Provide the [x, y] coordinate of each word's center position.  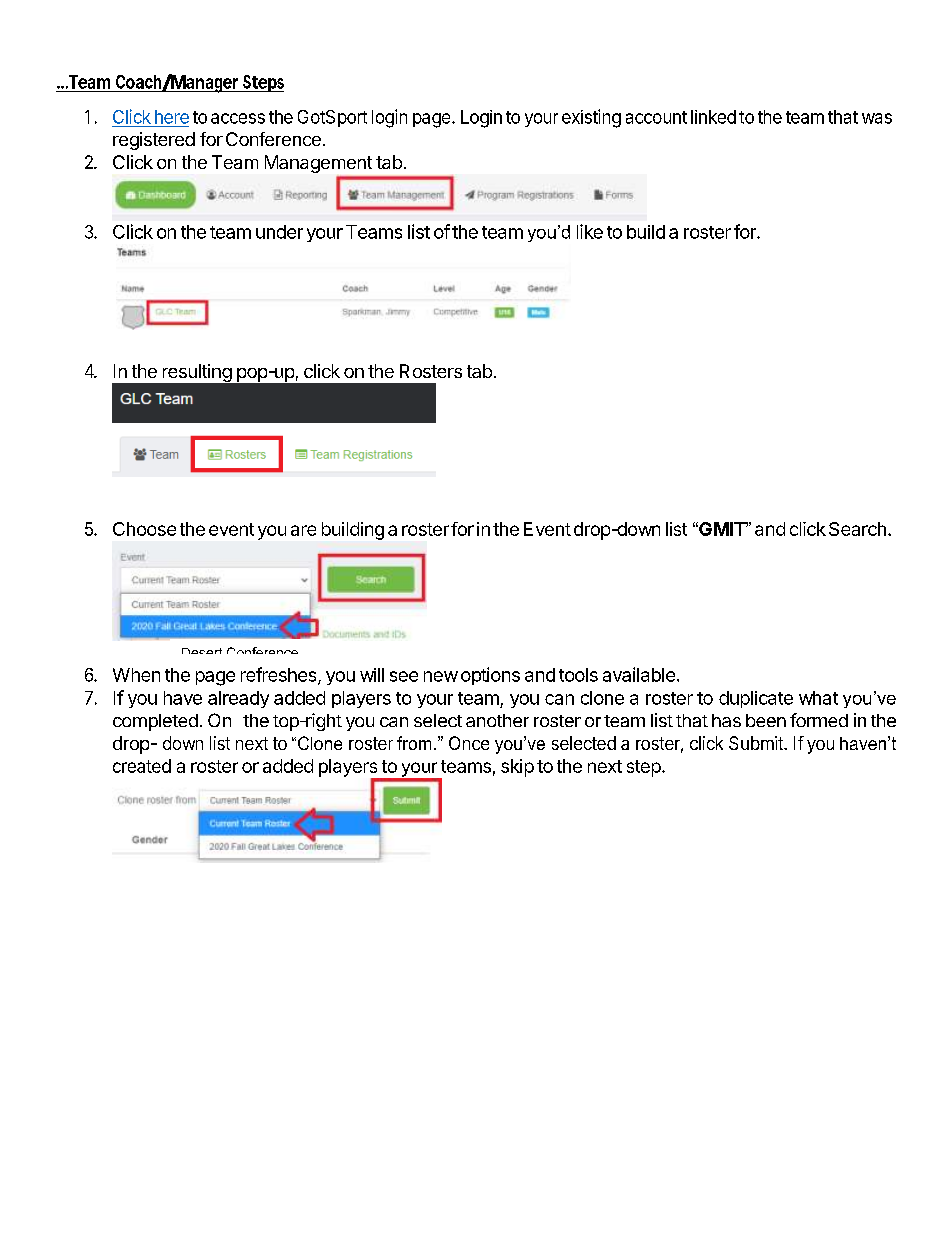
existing [591, 118]
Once [469, 743]
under [279, 232]
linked [713, 117]
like [590, 231]
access [238, 118]
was [877, 118]
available [639, 674]
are [303, 530]
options [490, 676]
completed [155, 722]
